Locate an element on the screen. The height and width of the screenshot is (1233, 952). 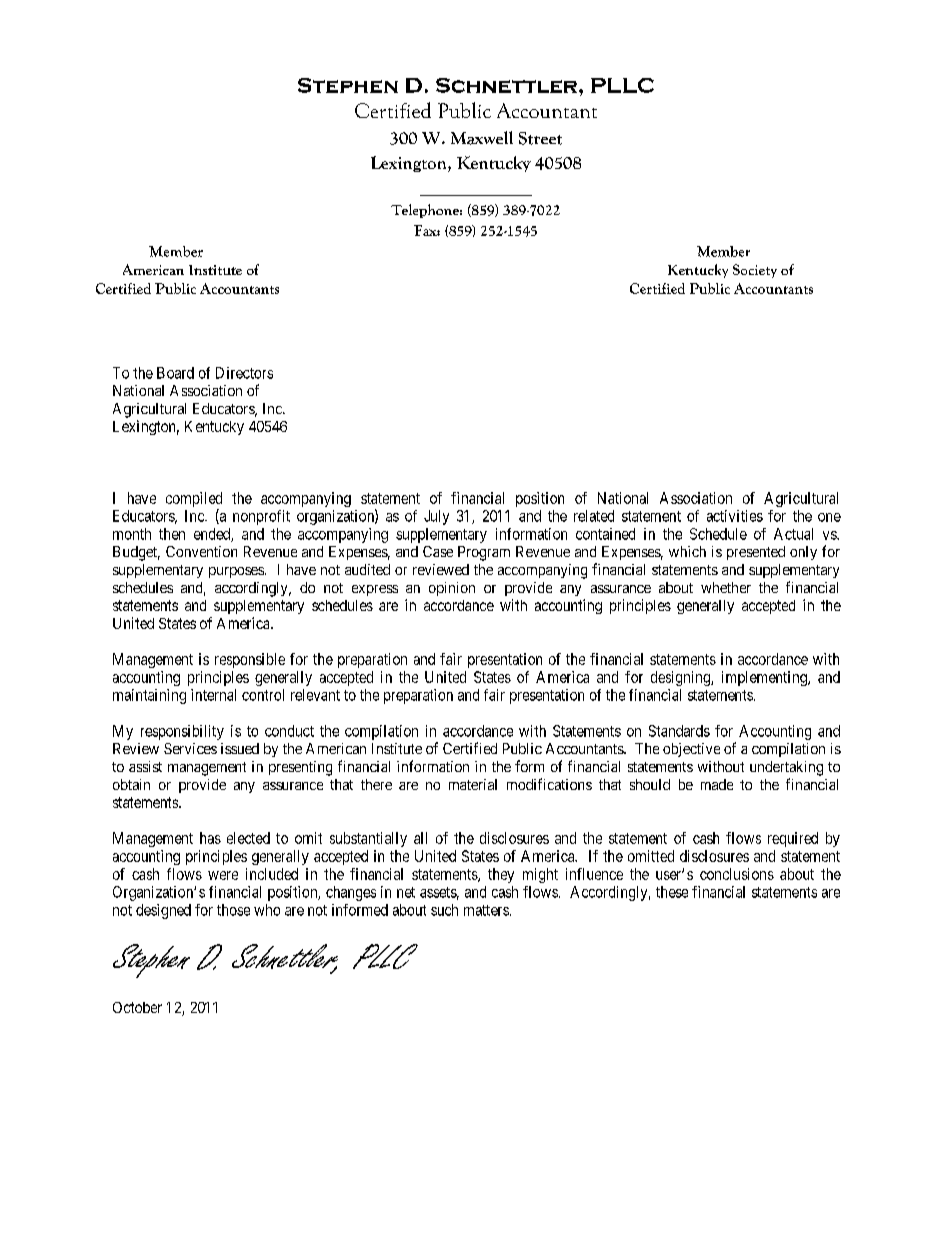
October is located at coordinates (137, 1007).
